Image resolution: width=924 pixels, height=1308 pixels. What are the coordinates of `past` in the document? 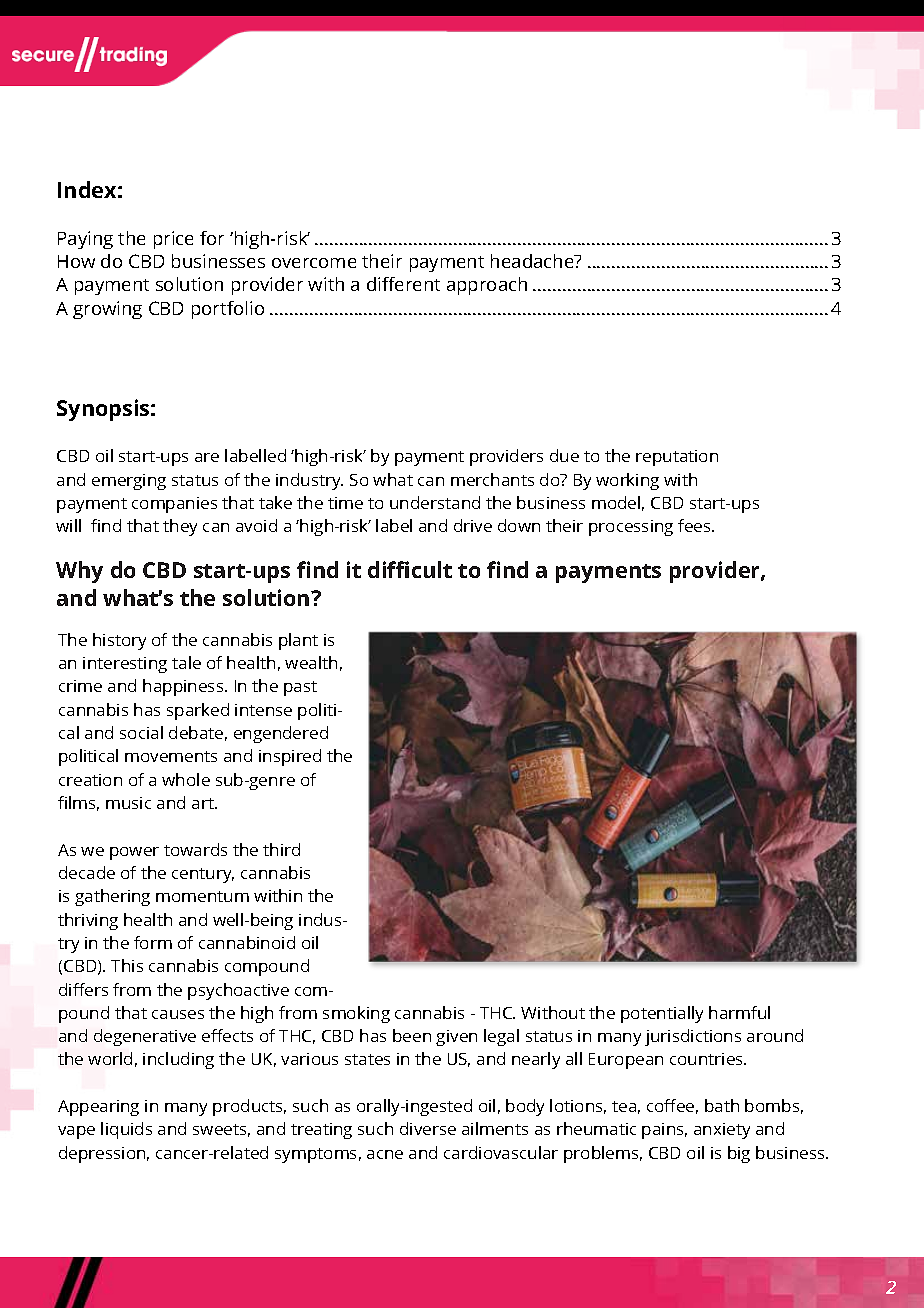 It's located at (300, 688).
